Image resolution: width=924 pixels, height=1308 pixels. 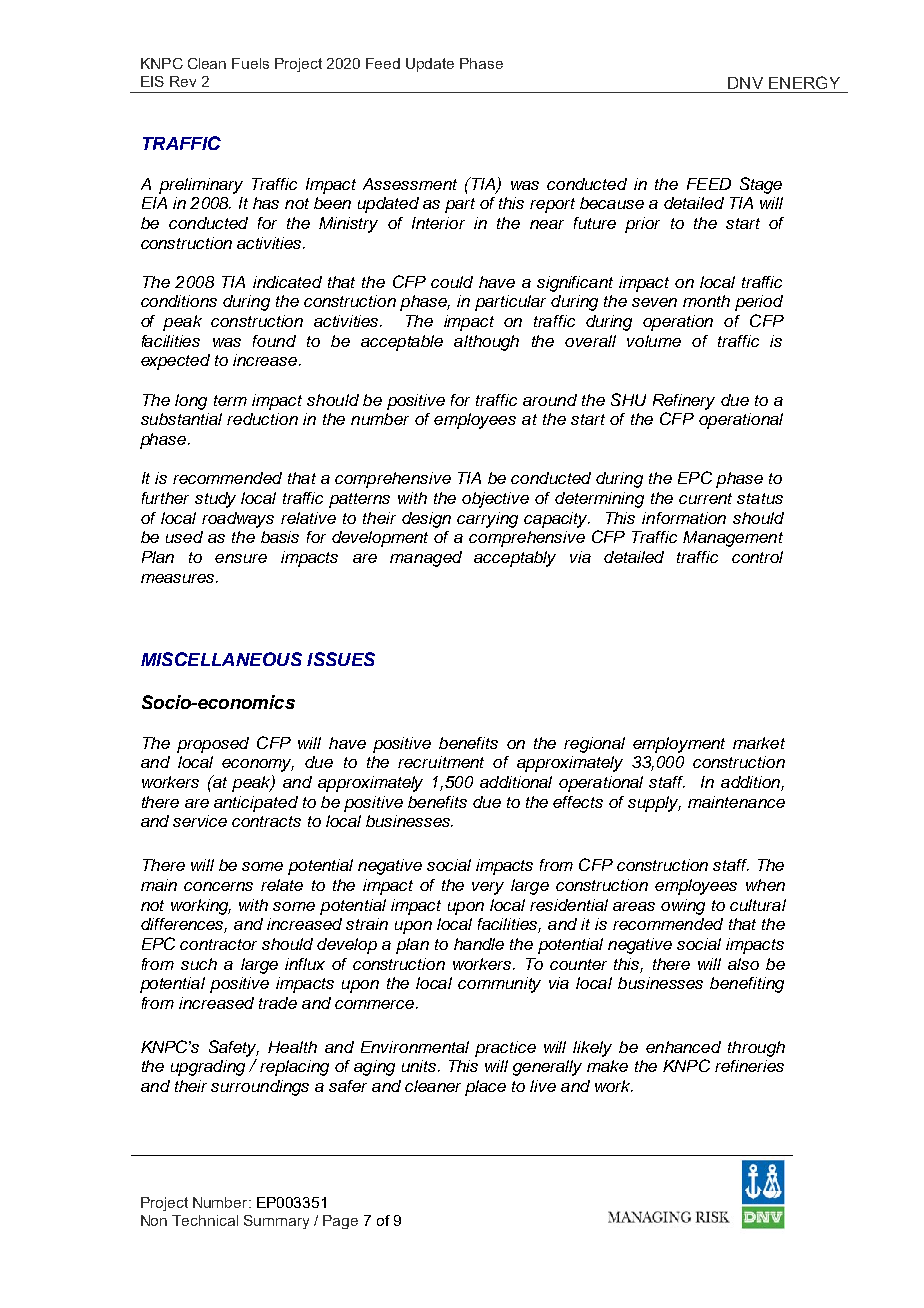 I want to click on although, so click(x=486, y=343).
